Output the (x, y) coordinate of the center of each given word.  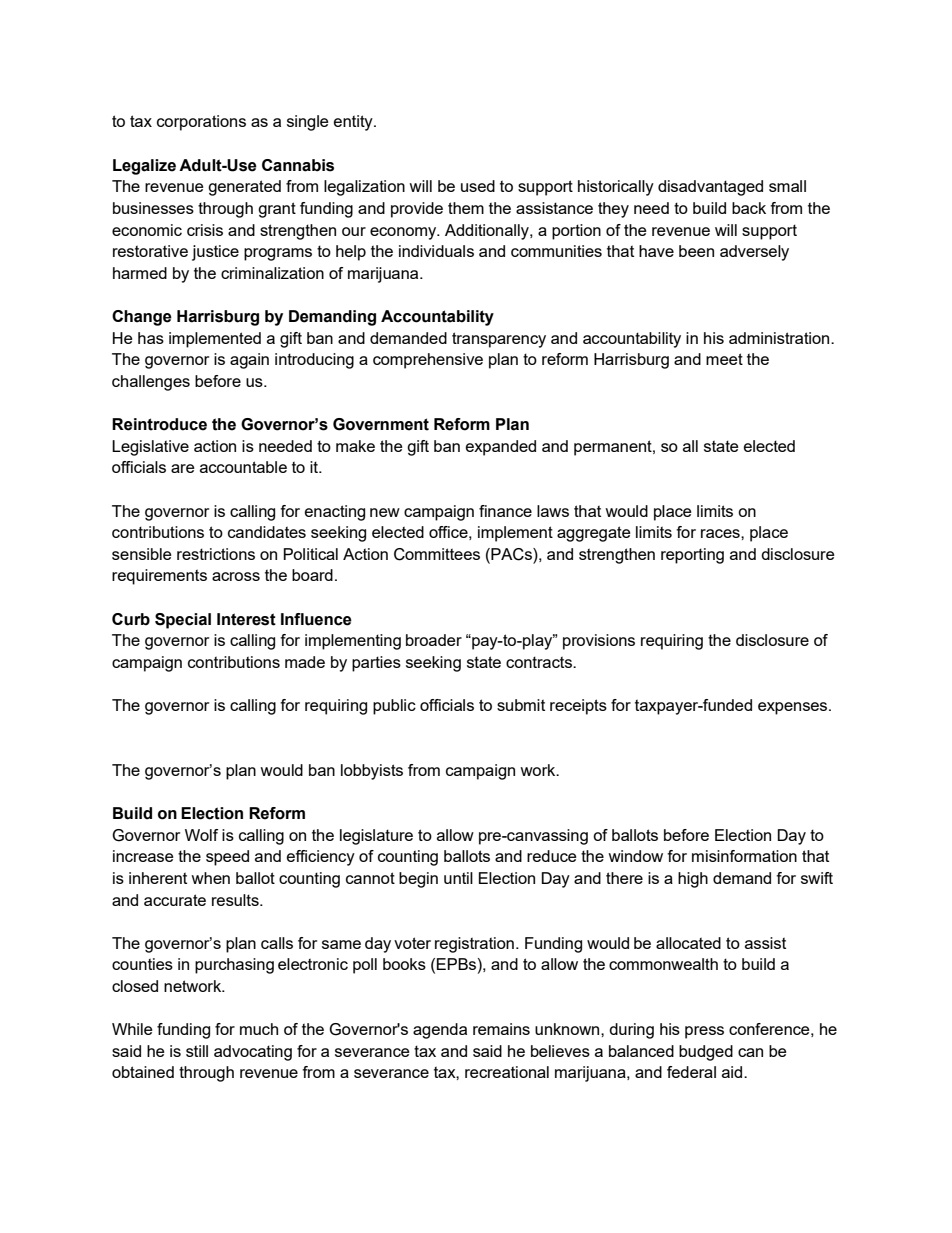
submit (521, 705)
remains (501, 1029)
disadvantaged (710, 188)
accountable (243, 467)
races (721, 533)
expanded (501, 448)
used (478, 186)
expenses (794, 708)
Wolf (201, 835)
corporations (201, 123)
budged (706, 1053)
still (197, 1051)
